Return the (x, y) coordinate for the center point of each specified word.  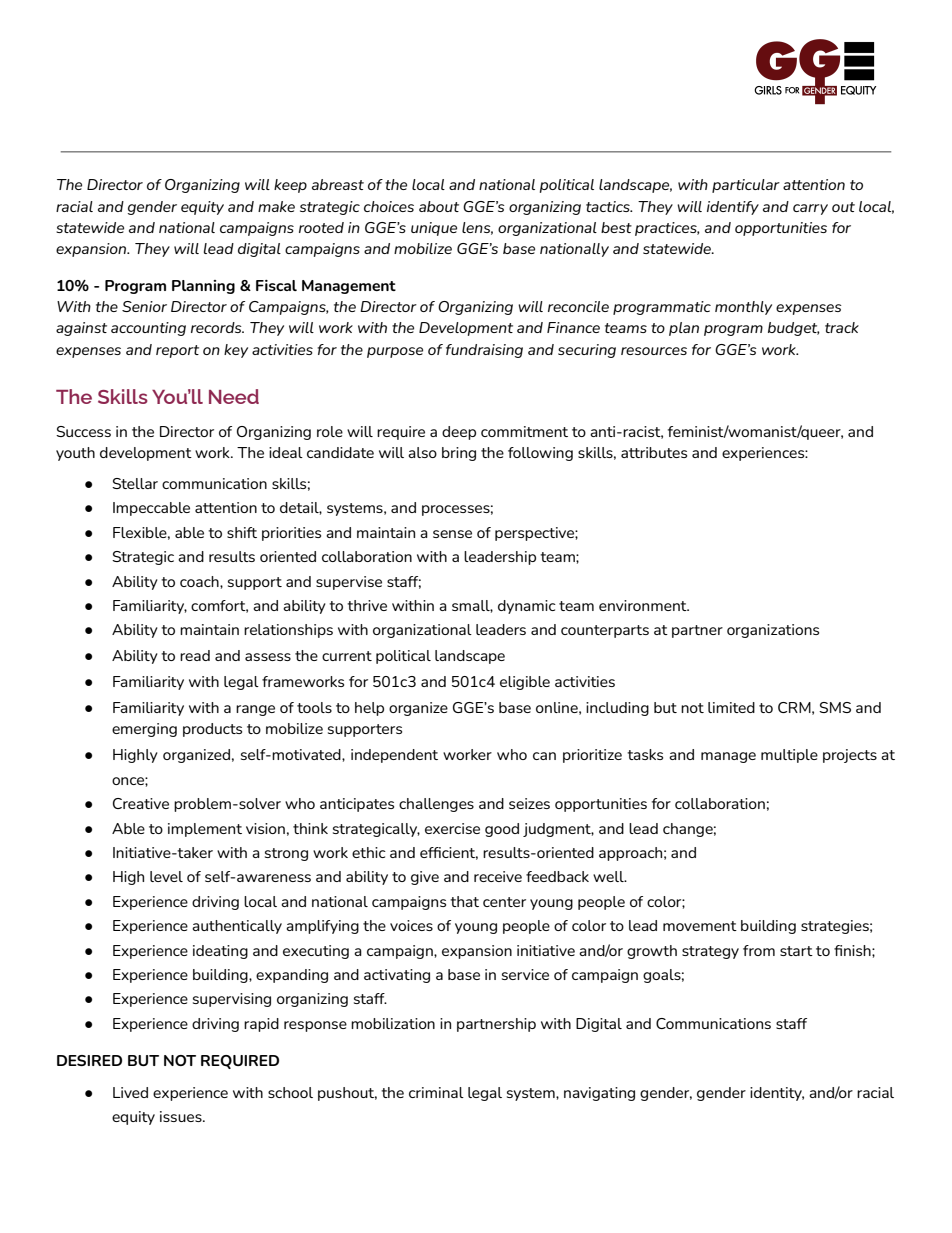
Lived (130, 1092)
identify (733, 208)
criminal (436, 1092)
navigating (599, 1094)
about (439, 206)
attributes (654, 452)
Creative (141, 803)
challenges (436, 805)
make (276, 206)
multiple (789, 756)
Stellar (135, 483)
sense (452, 534)
